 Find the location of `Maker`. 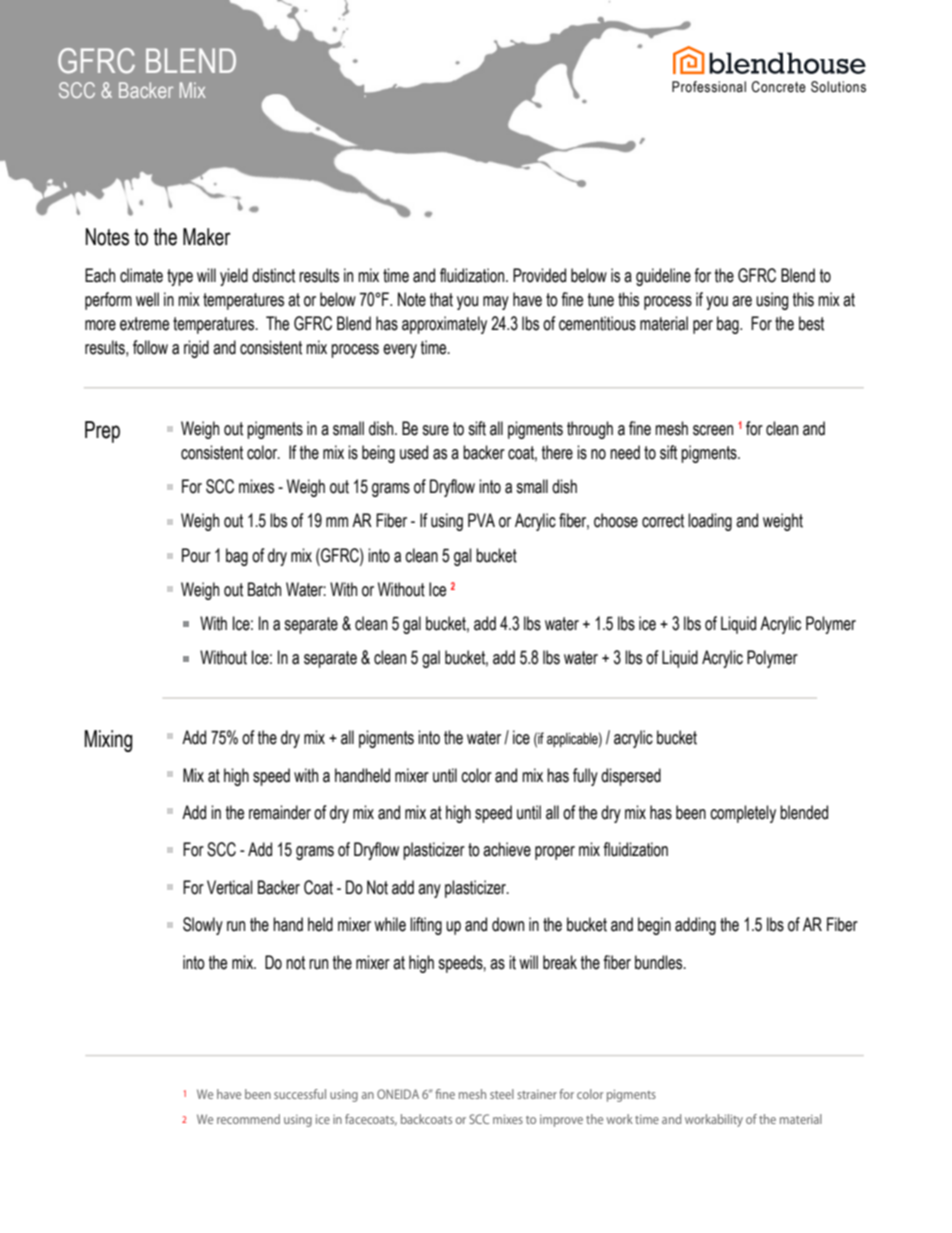

Maker is located at coordinates (207, 237).
